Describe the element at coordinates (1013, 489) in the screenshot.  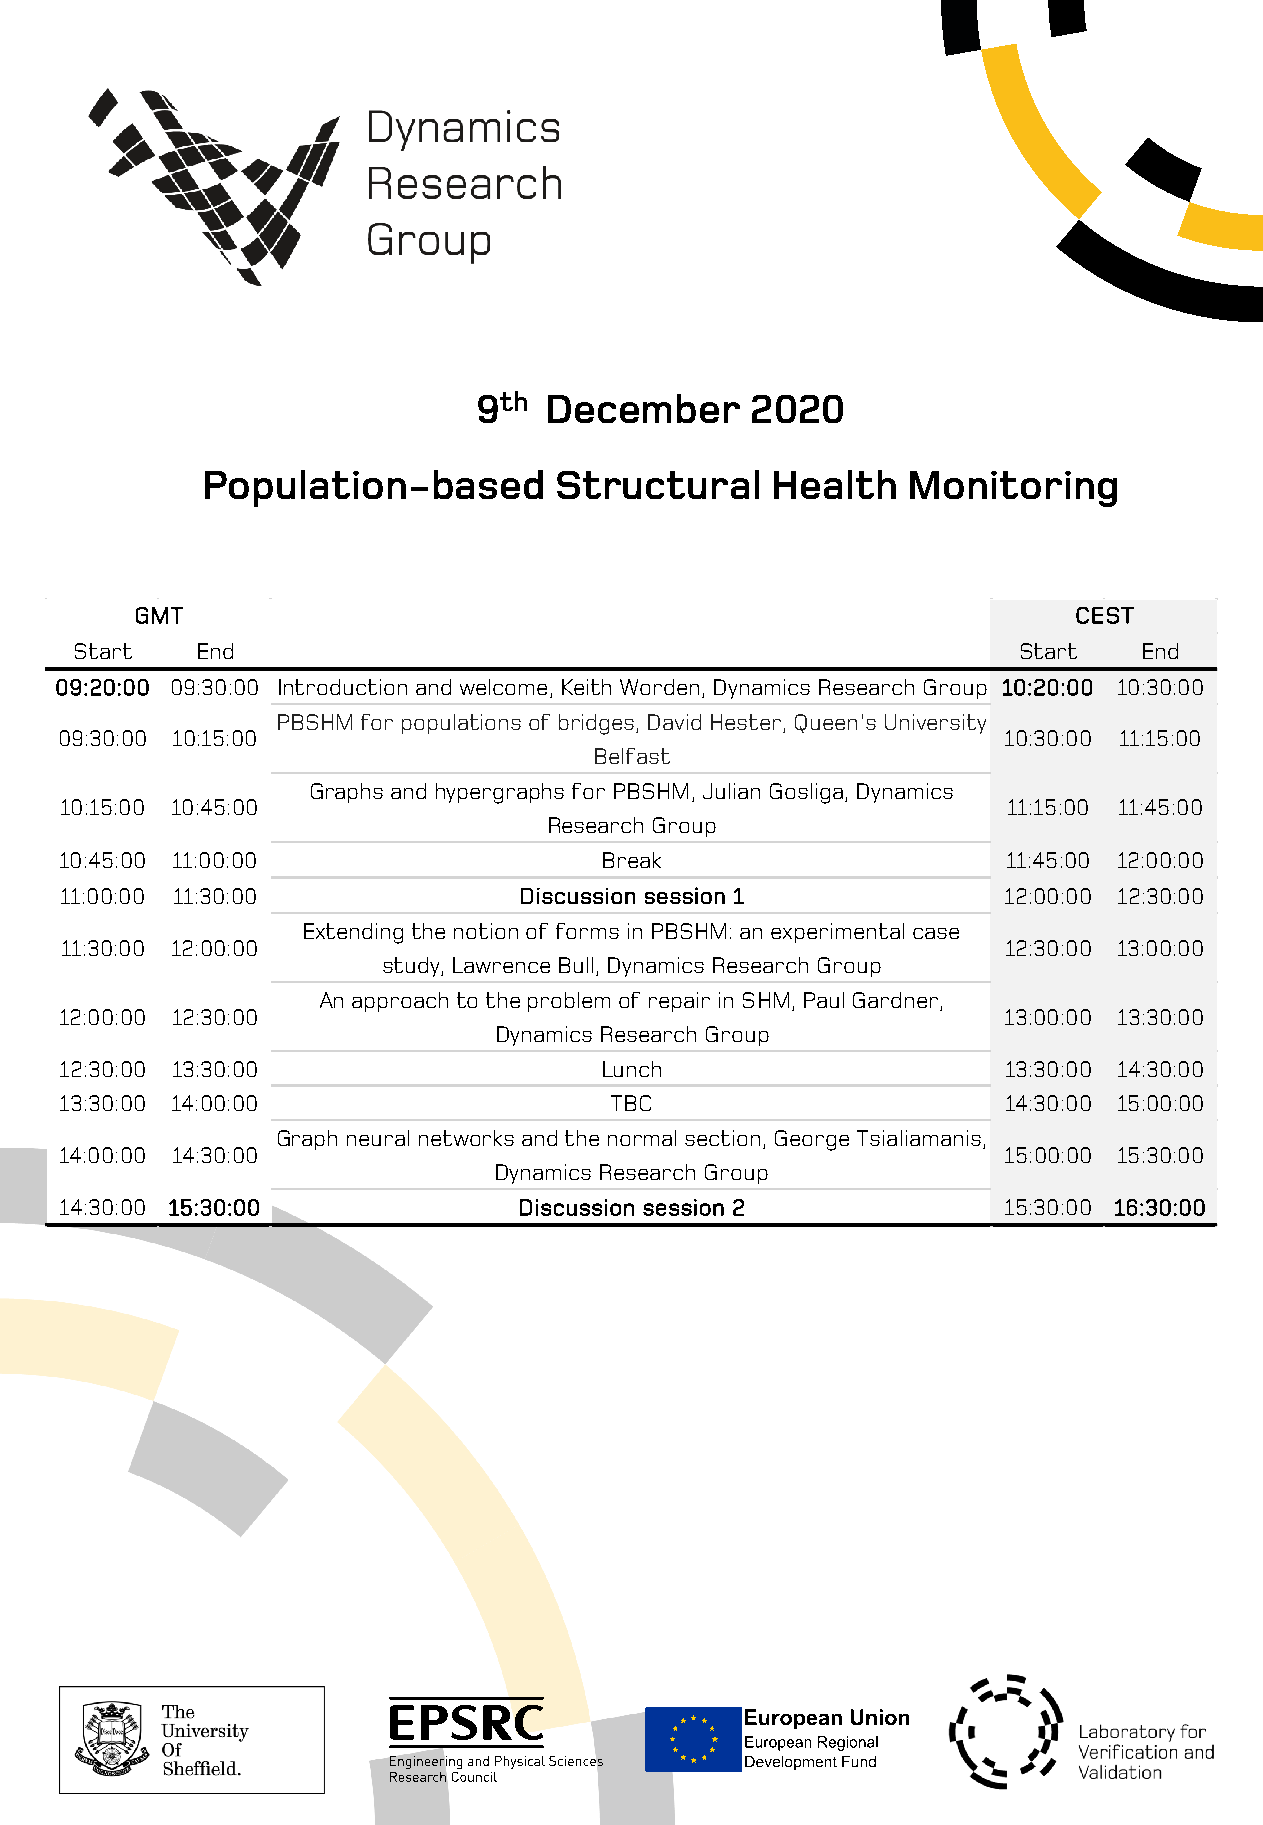
I see `Monitoring` at that location.
